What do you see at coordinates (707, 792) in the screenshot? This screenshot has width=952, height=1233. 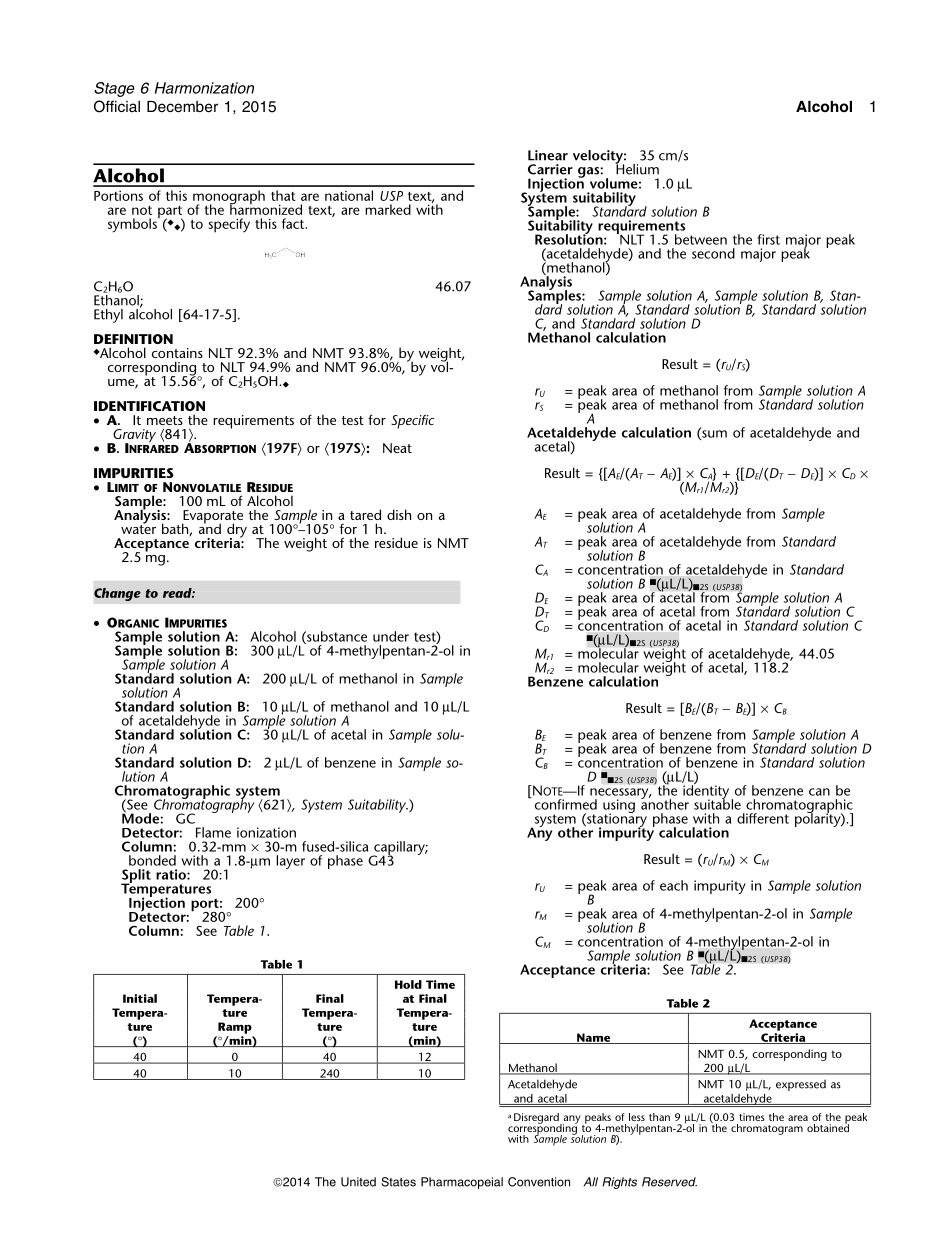 I see `identity` at bounding box center [707, 792].
